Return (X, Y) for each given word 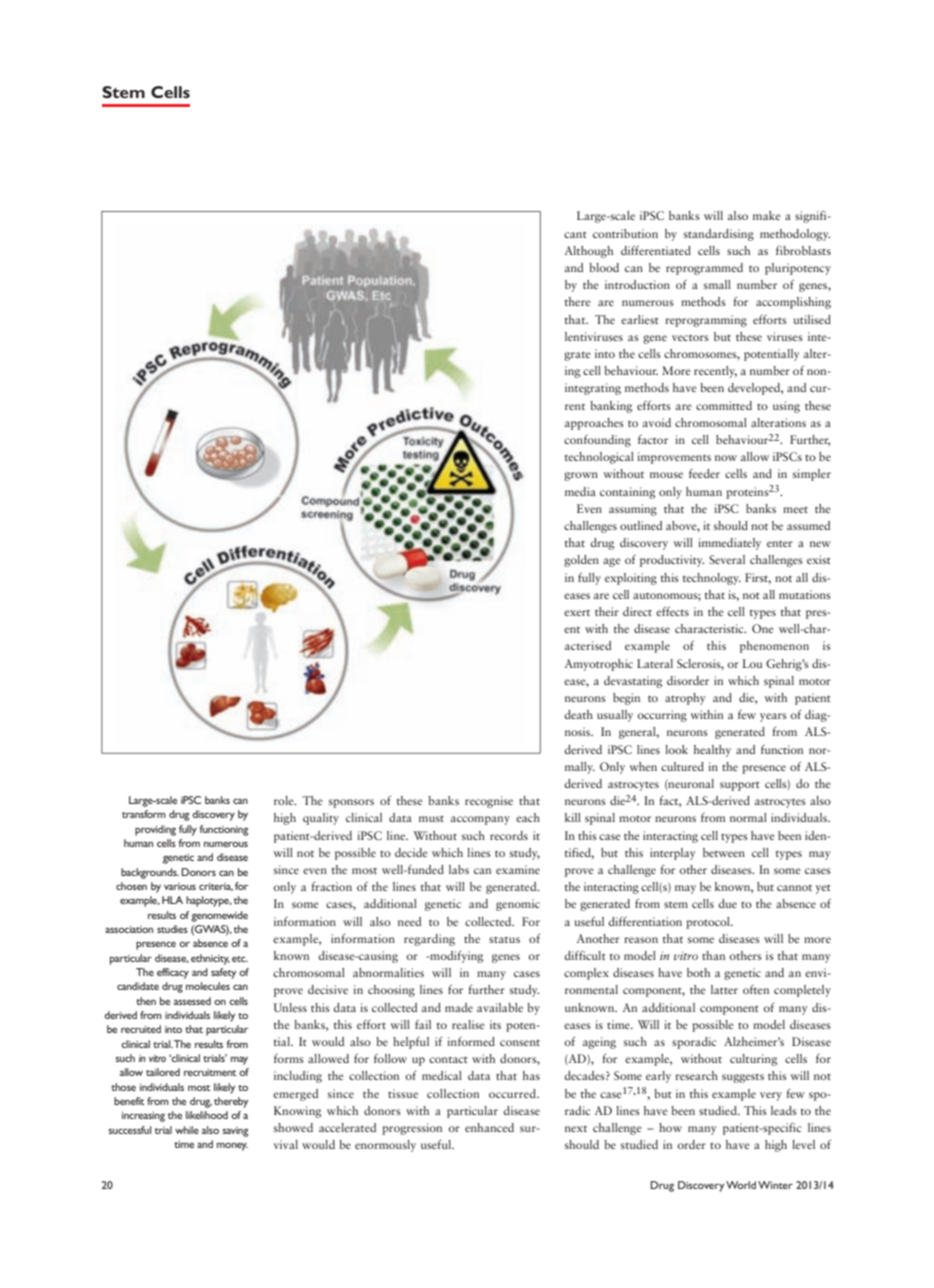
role (285, 800)
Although (589, 252)
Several (727, 559)
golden (581, 561)
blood (604, 267)
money (232, 1147)
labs (459, 869)
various (180, 886)
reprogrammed (704, 269)
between (724, 852)
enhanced (489, 1127)
